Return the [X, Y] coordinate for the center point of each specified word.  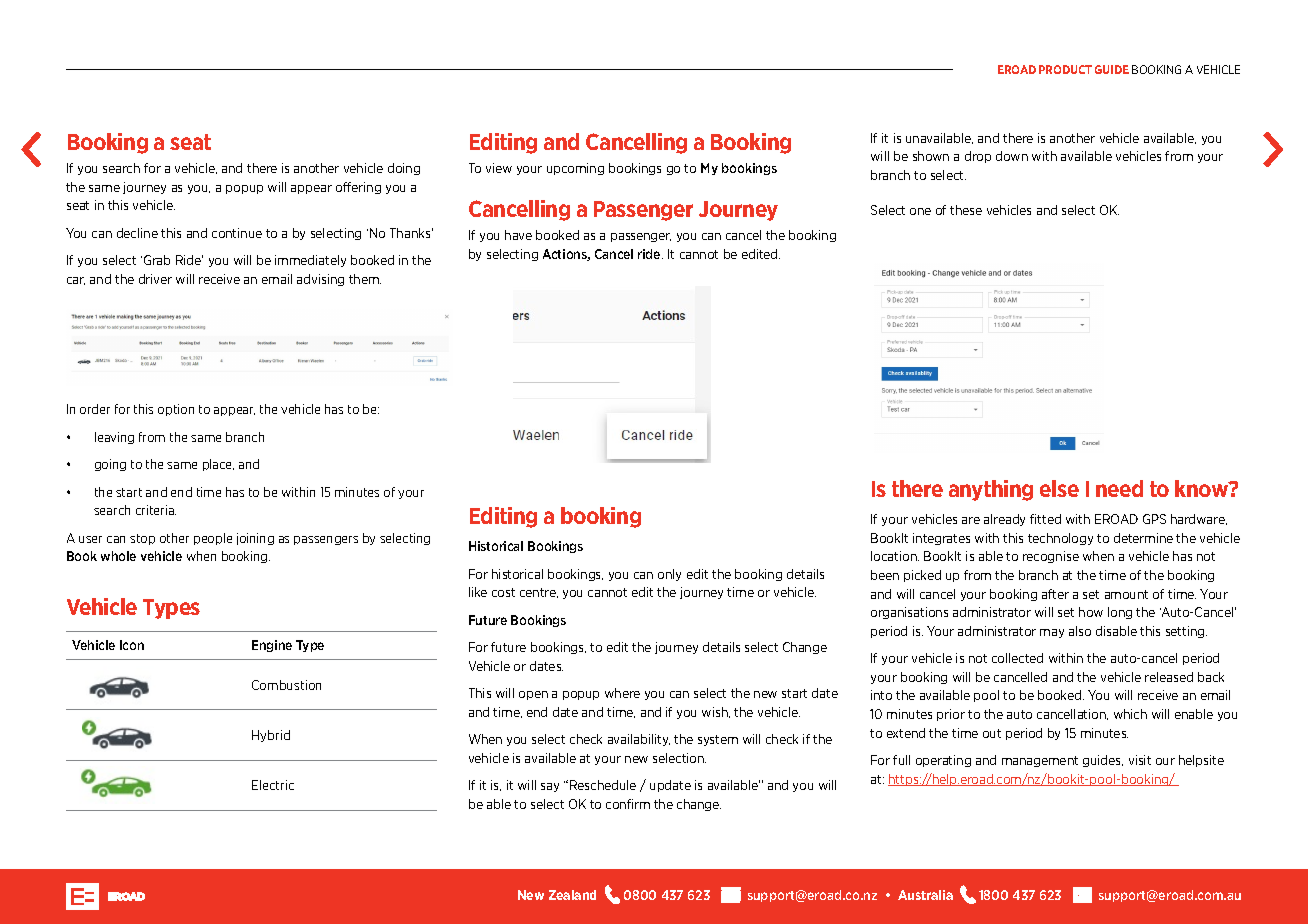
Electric [273, 785]
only [669, 575]
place [218, 465]
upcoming [575, 169]
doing [404, 169]
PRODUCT [1065, 69]
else [1059, 488]
